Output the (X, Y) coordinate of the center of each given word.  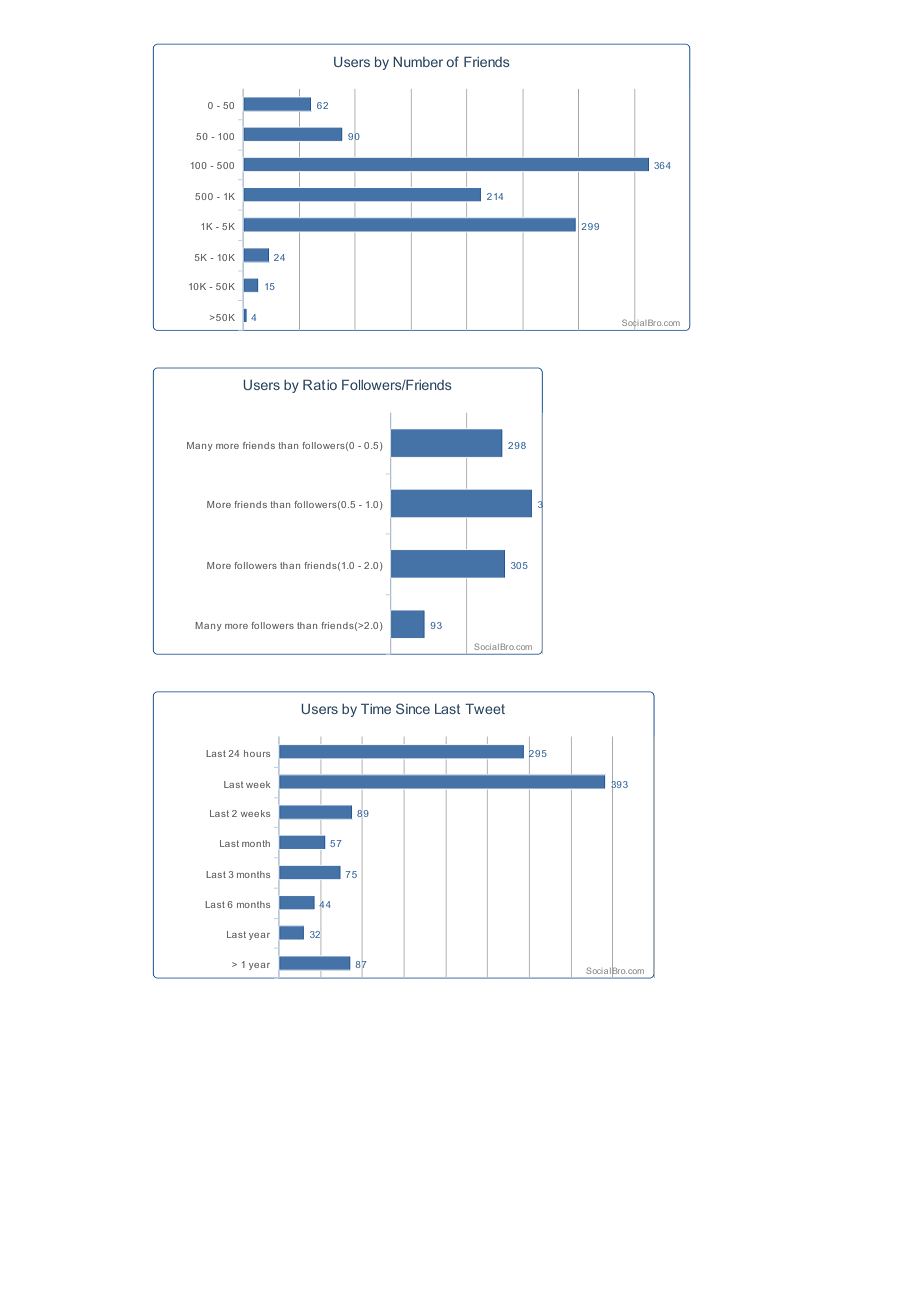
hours (257, 753)
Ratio (320, 384)
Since (413, 708)
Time (376, 708)
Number (418, 62)
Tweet (485, 708)
